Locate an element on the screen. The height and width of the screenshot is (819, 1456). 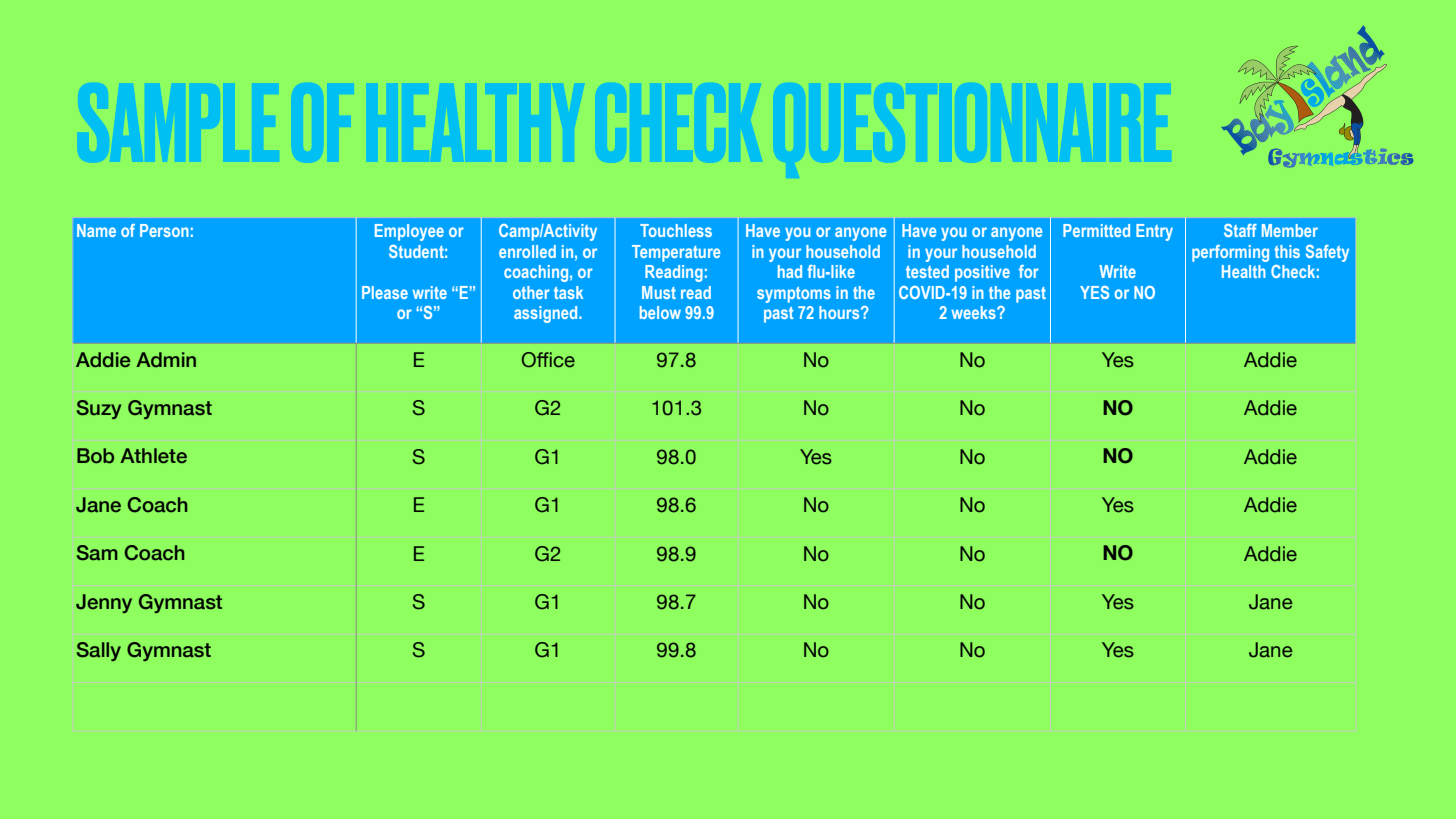
Temperature is located at coordinates (676, 253).
